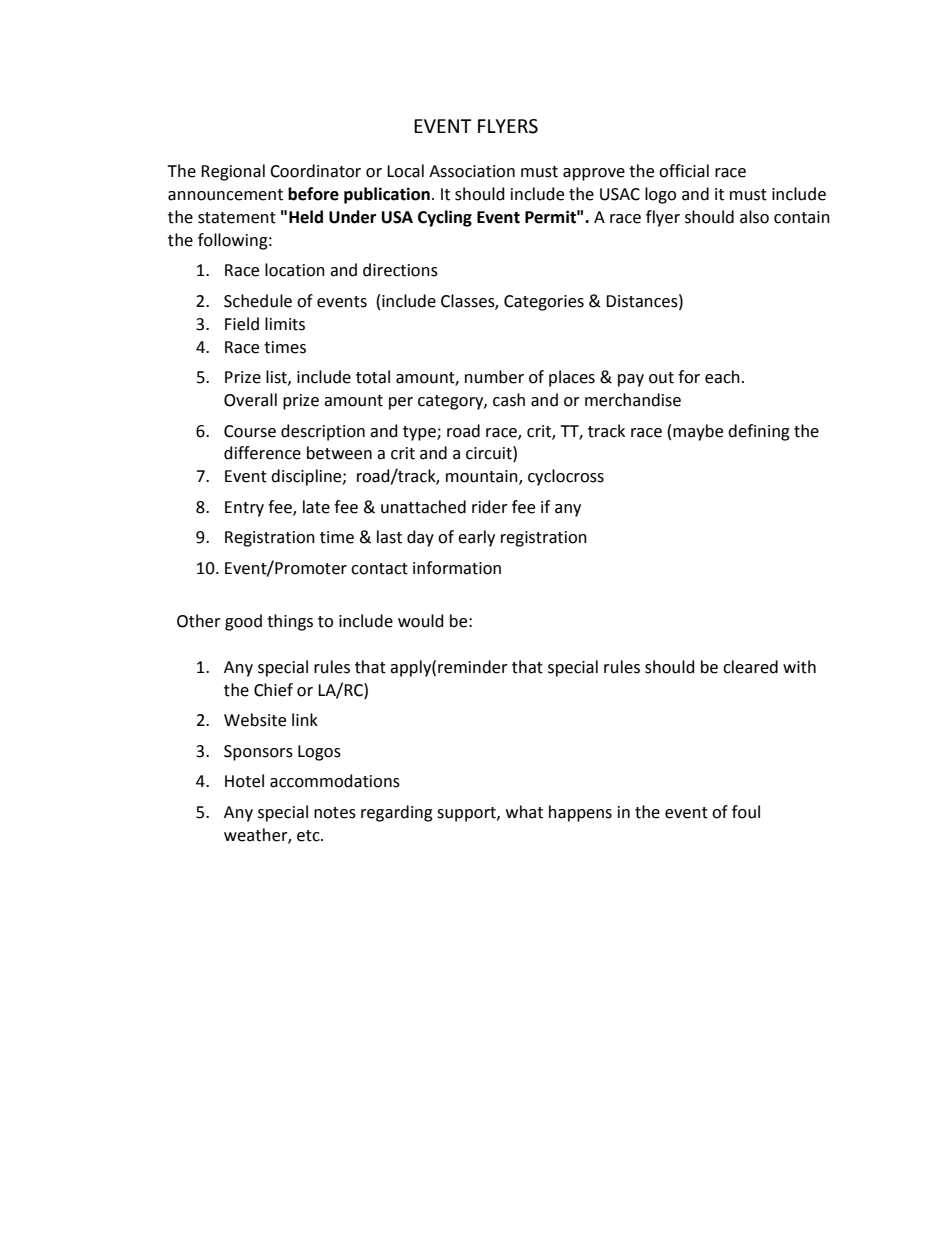 This document has height=1233, width=952. Describe the element at coordinates (750, 667) in the document. I see `cleared` at that location.
